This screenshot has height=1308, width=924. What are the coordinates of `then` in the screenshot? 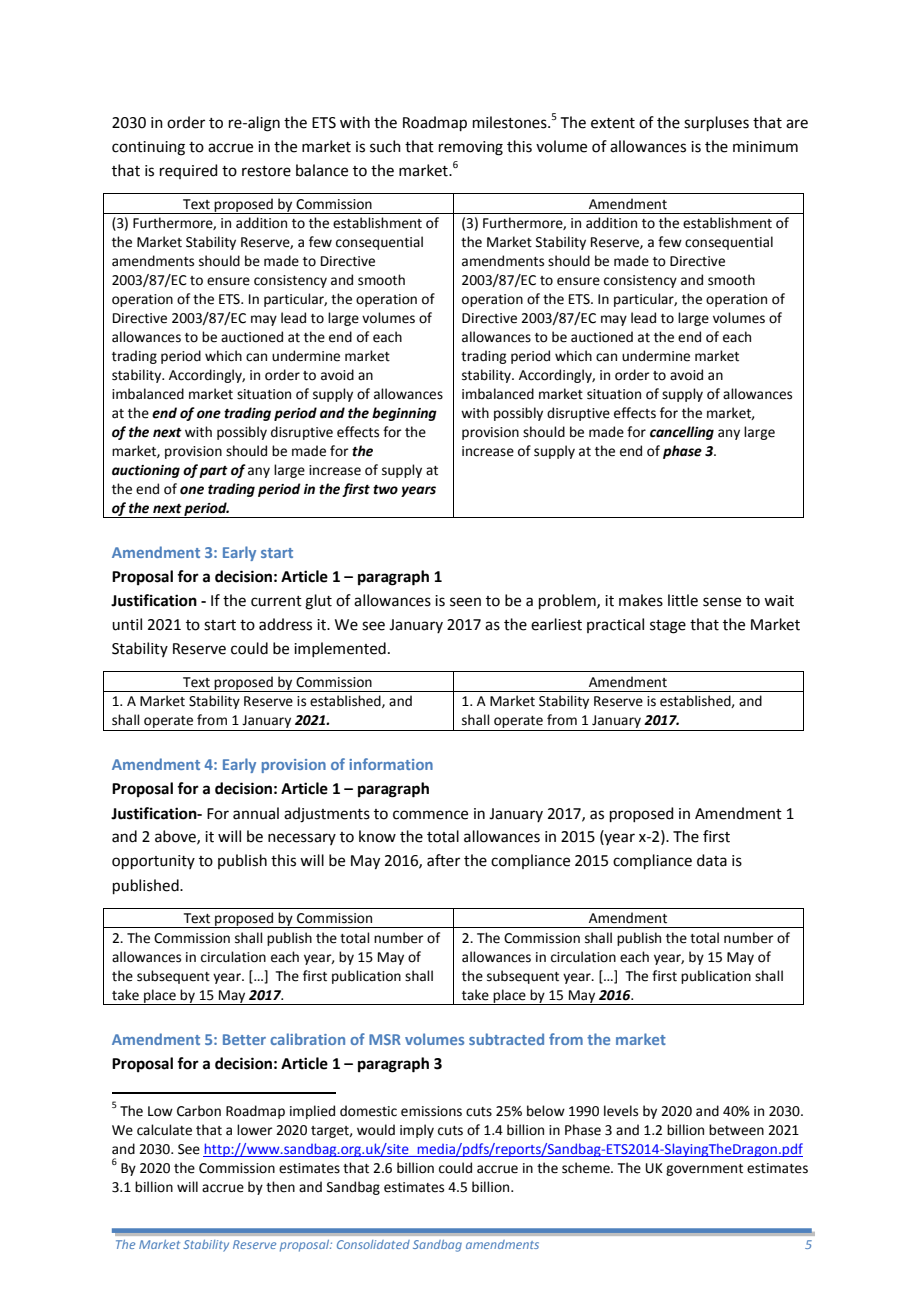 It's located at (280, 1187).
